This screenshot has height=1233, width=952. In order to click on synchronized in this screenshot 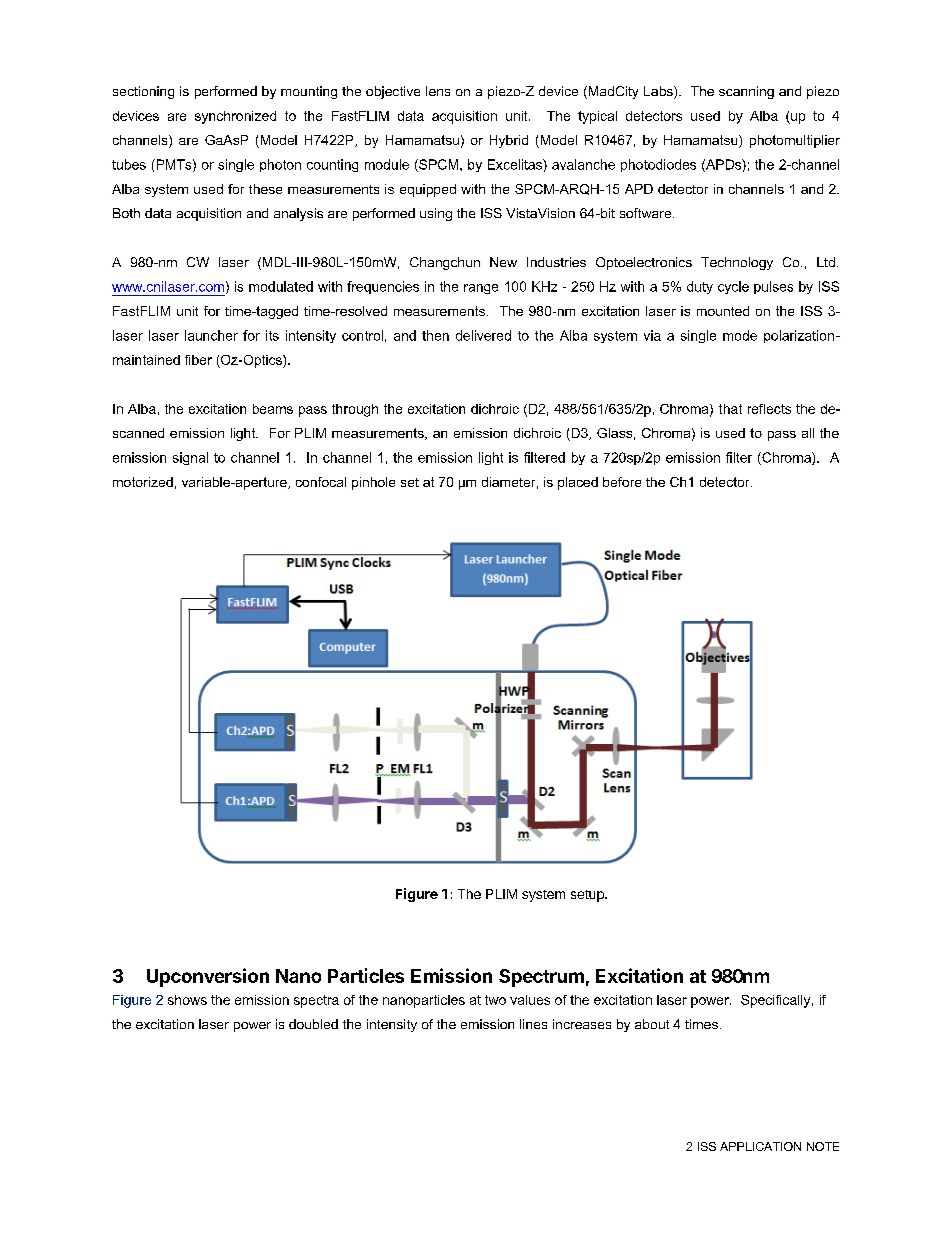, I will do `click(235, 117)`.
